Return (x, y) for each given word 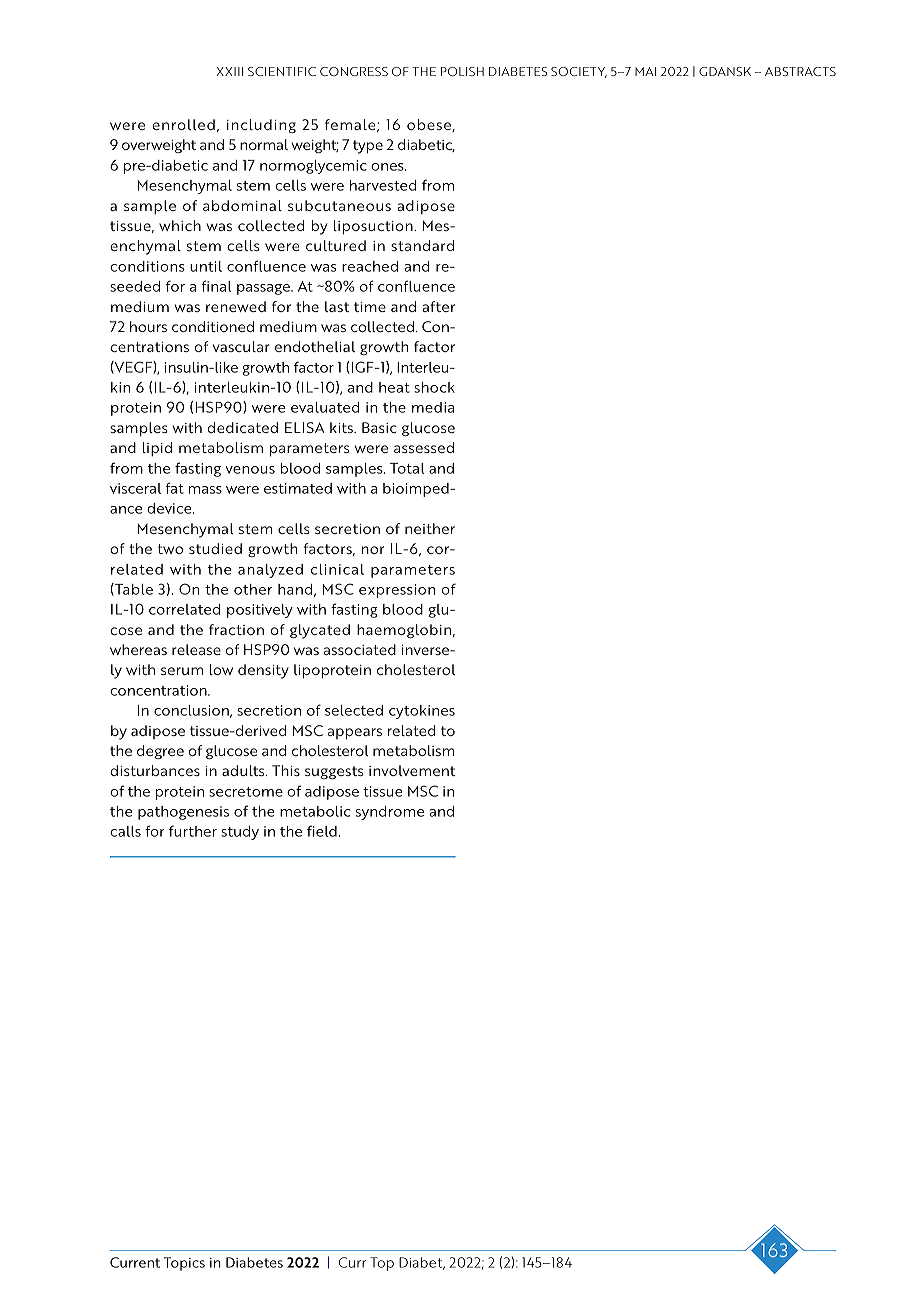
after (438, 306)
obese (430, 125)
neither (430, 528)
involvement (412, 770)
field (322, 831)
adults (244, 770)
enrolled (183, 124)
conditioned (213, 326)
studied (215, 548)
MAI (645, 71)
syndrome (390, 813)
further (193, 831)
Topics (184, 1264)
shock (434, 387)
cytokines (422, 712)
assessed (424, 447)
